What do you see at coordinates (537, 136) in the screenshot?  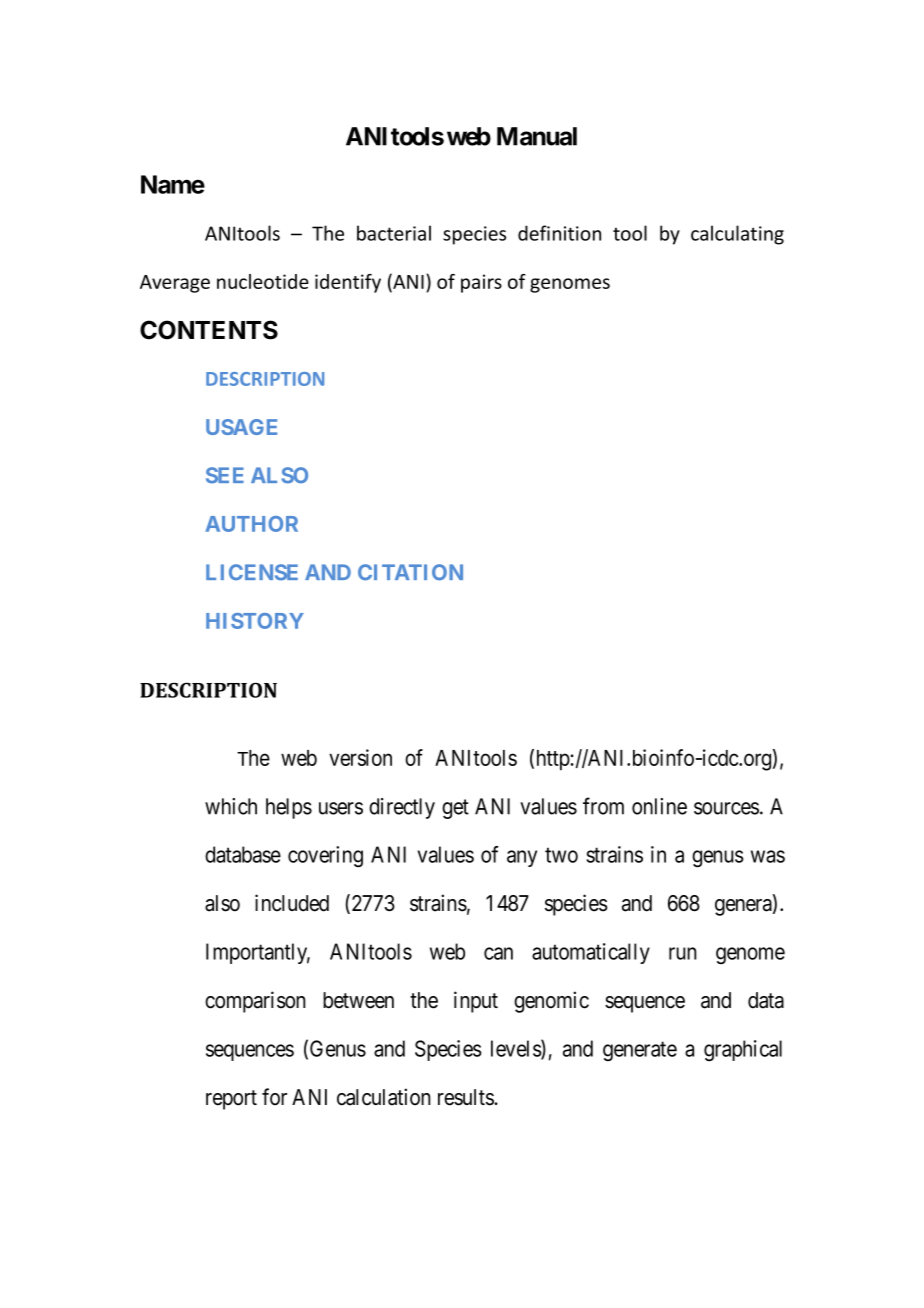 I see `Manual` at bounding box center [537, 136].
